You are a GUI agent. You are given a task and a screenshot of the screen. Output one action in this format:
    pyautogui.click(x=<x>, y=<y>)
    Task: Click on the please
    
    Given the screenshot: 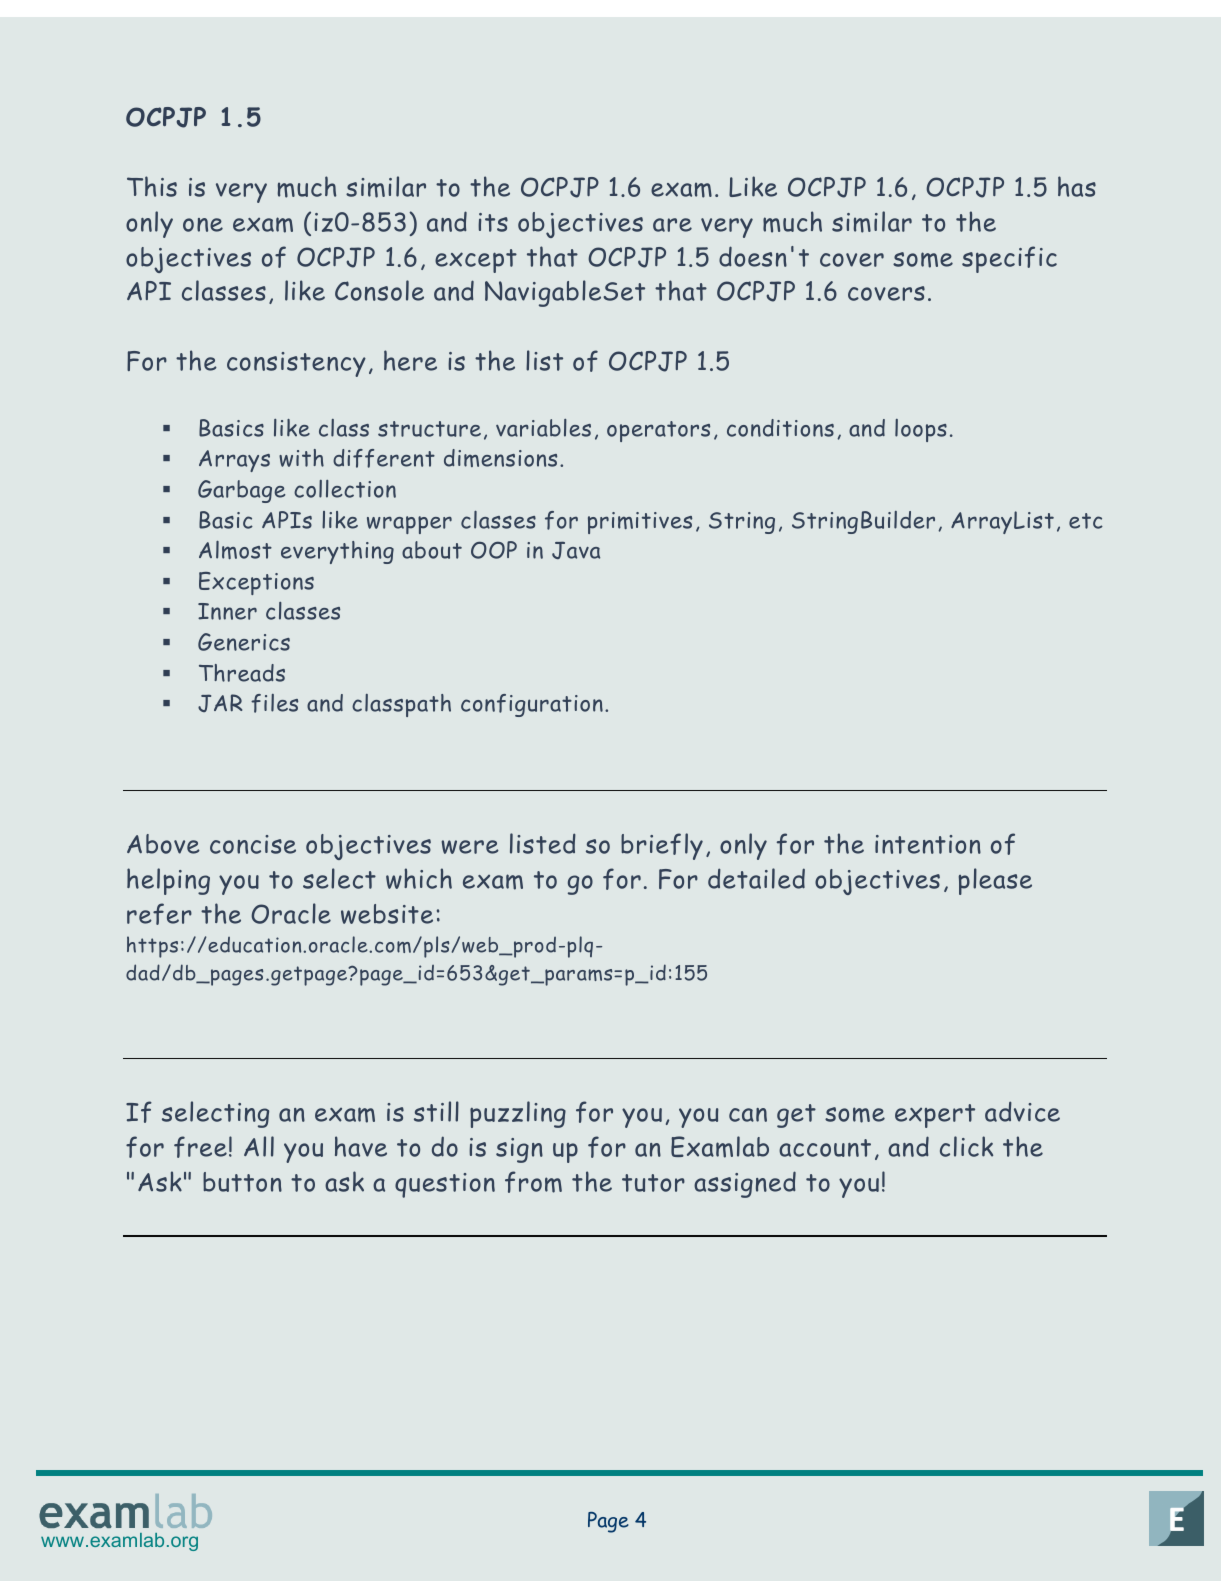 What is the action you would take?
    pyautogui.click(x=995, y=881)
